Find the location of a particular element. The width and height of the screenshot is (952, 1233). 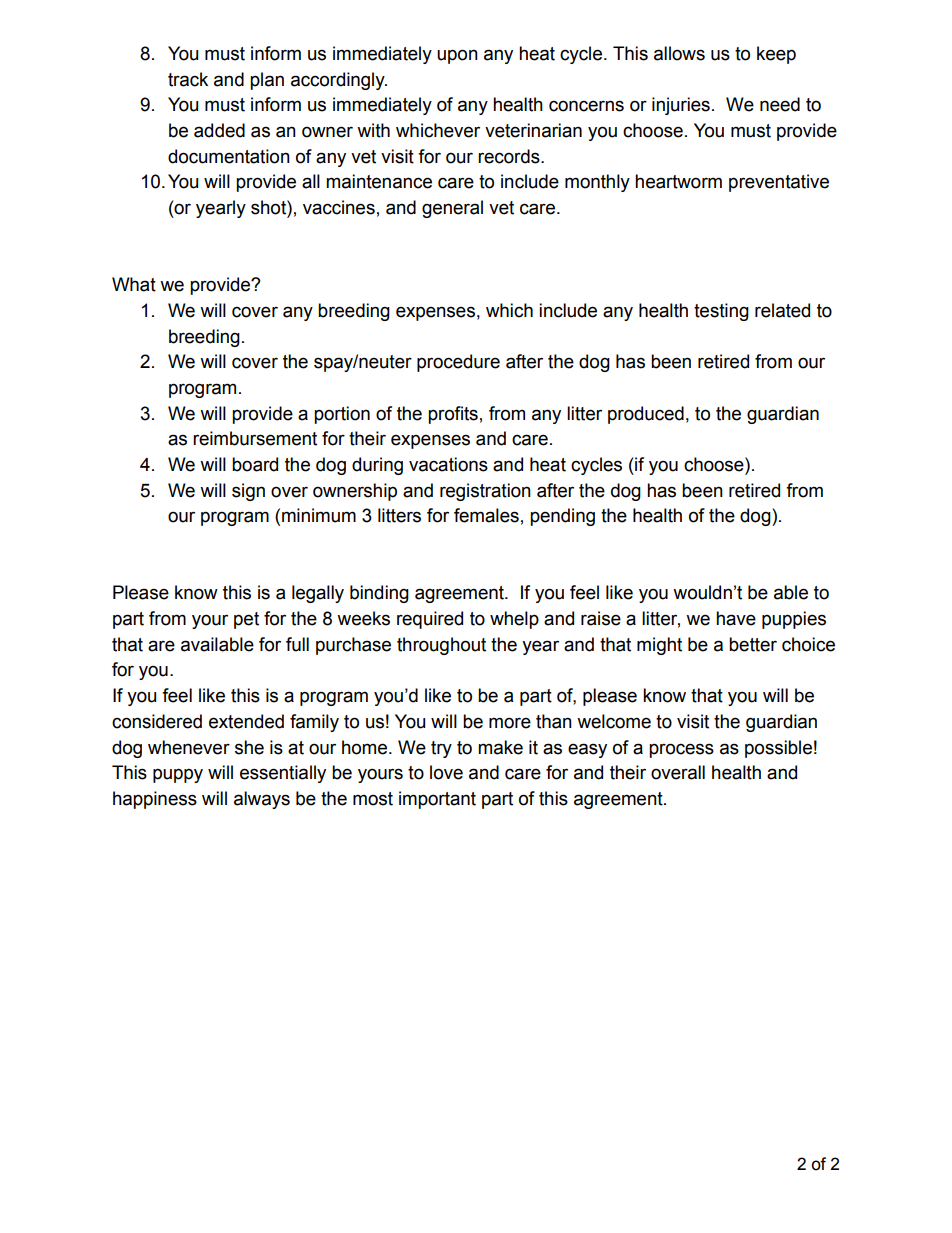

testing is located at coordinates (721, 312).
